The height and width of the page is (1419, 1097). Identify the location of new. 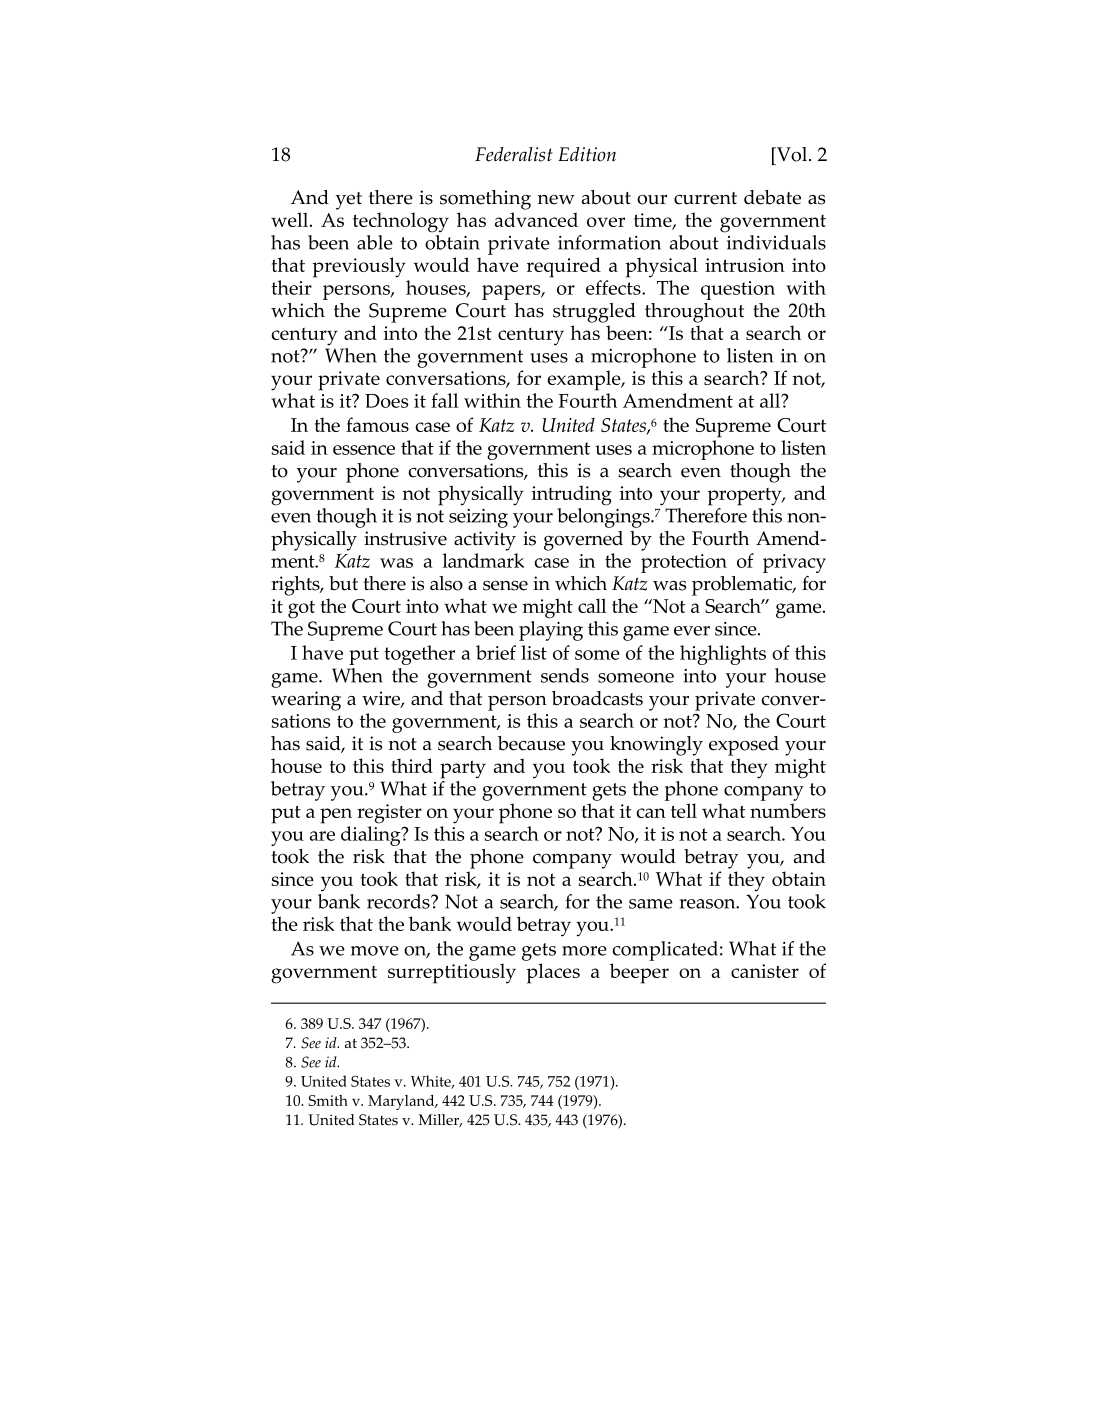
(556, 200).
